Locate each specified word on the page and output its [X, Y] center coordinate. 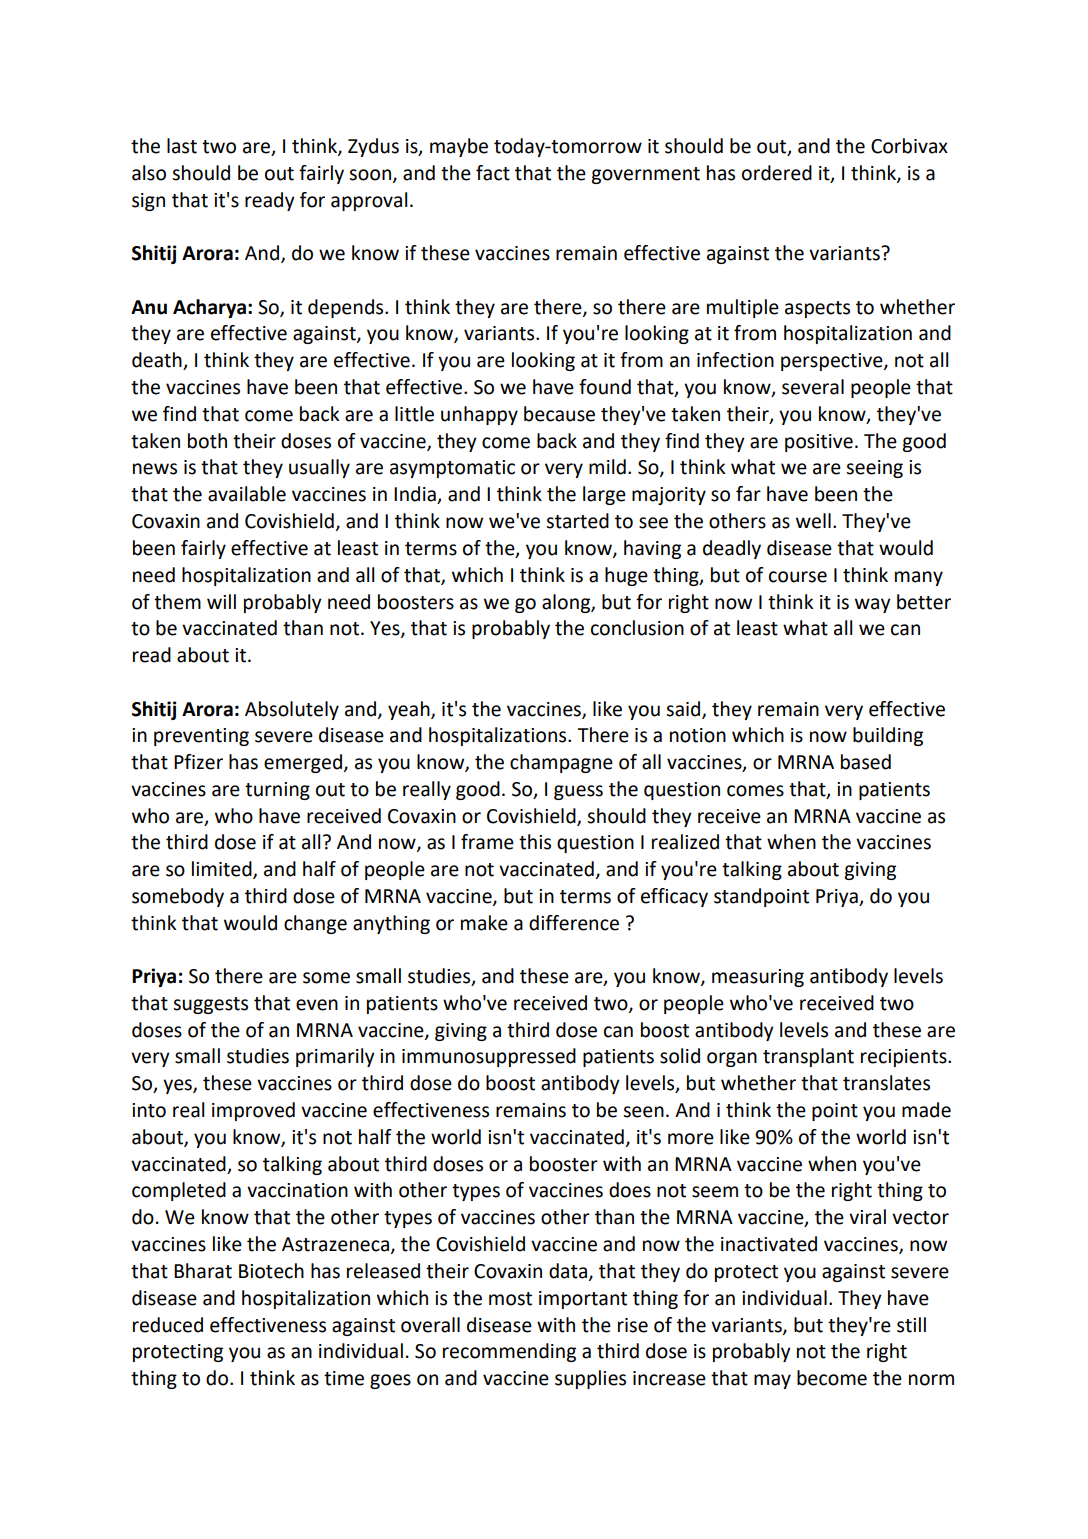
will [221, 601]
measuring [758, 978]
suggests [210, 1005]
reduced [168, 1325]
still [911, 1325]
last [182, 146]
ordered [777, 173]
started [577, 521]
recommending [509, 1352]
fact [493, 173]
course [798, 577]
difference [574, 923]
